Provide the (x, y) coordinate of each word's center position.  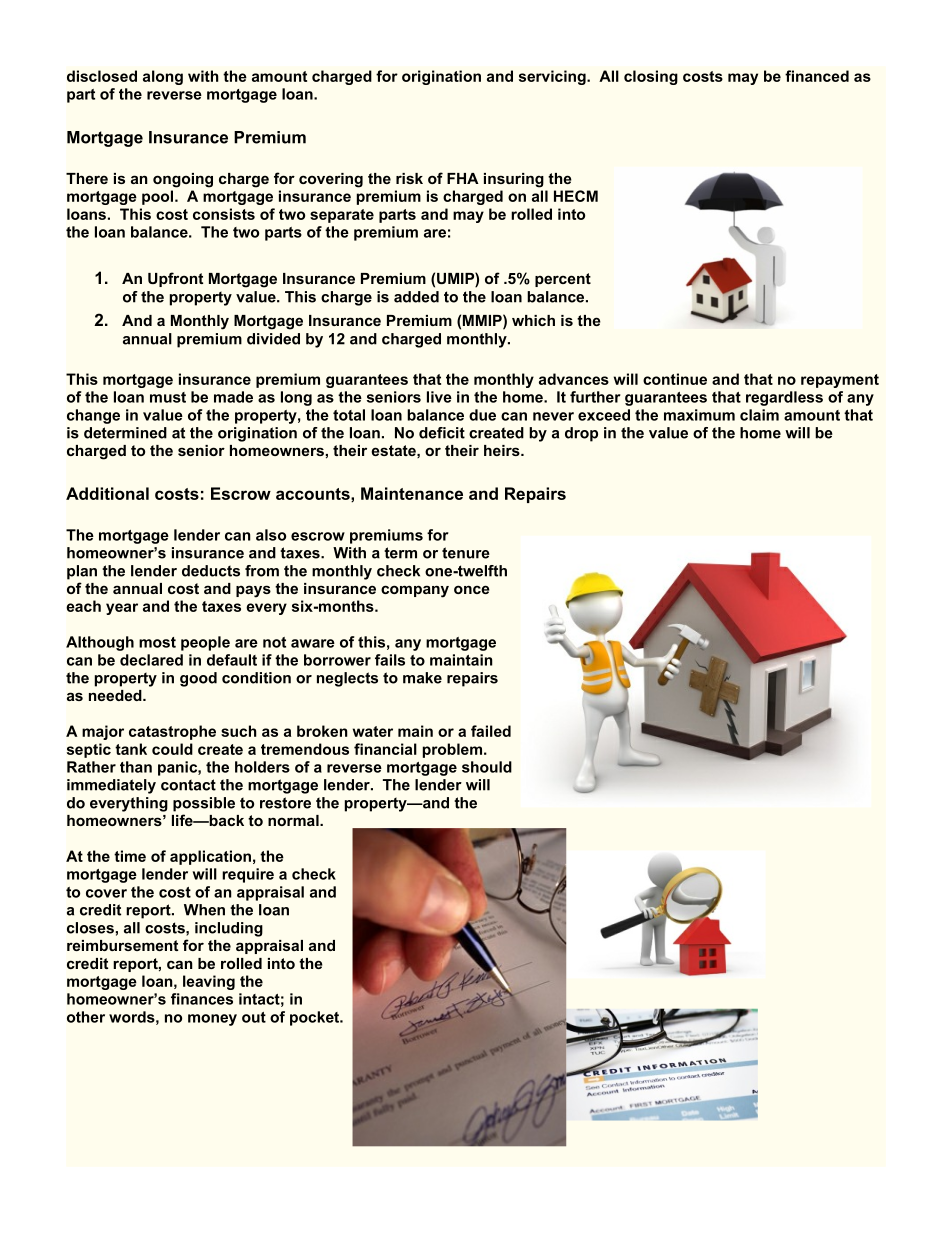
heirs (503, 450)
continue (675, 379)
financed (817, 76)
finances (202, 999)
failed (491, 731)
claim (759, 415)
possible (204, 804)
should (487, 767)
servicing (553, 77)
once (472, 589)
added (416, 297)
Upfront (175, 279)
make (422, 678)
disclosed (102, 76)
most (157, 642)
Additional (107, 493)
